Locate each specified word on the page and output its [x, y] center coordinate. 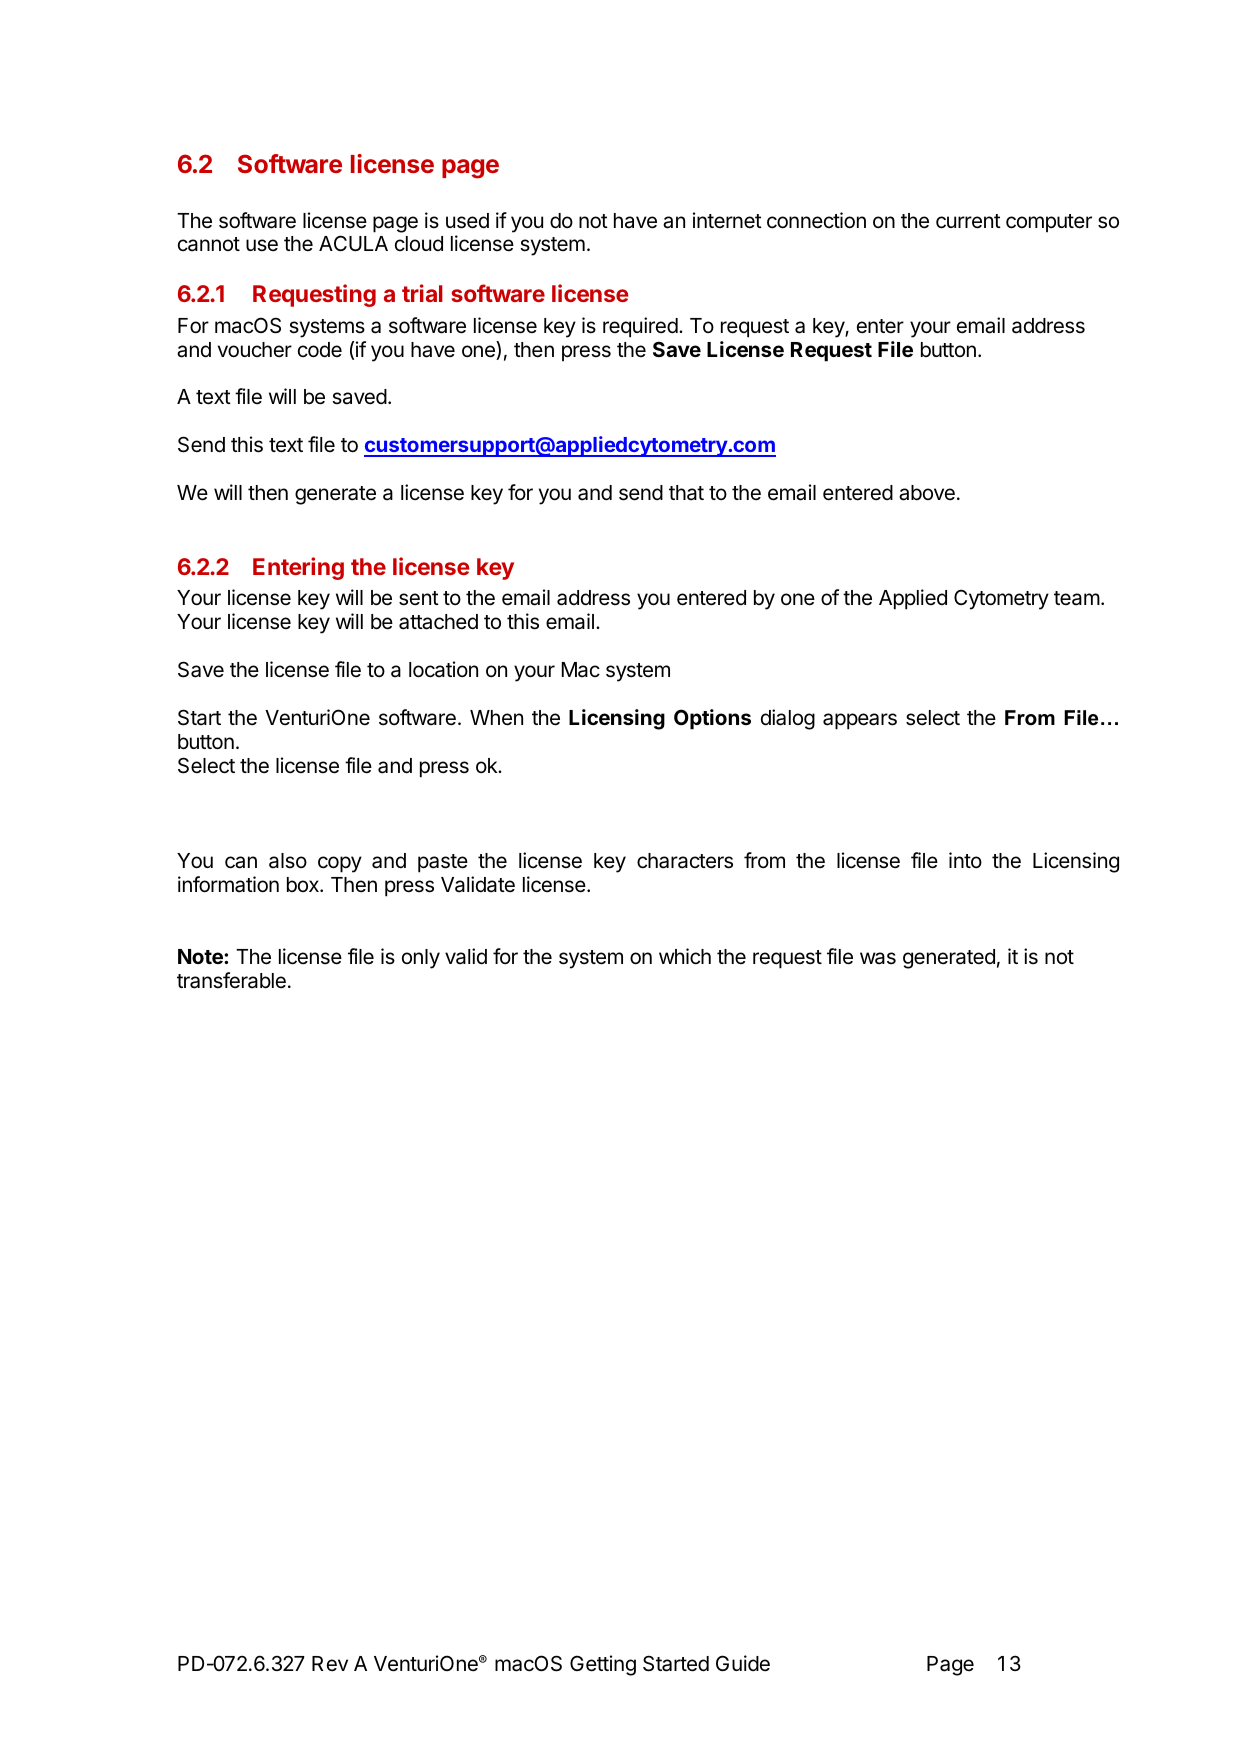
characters [685, 861]
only [421, 959]
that [686, 493]
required [640, 327]
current [968, 221]
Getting [603, 1665]
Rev [330, 1664]
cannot [209, 244]
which [685, 956]
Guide [743, 1663]
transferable [231, 980]
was [878, 958]
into [965, 860]
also [288, 861]
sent [419, 598]
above [927, 493]
